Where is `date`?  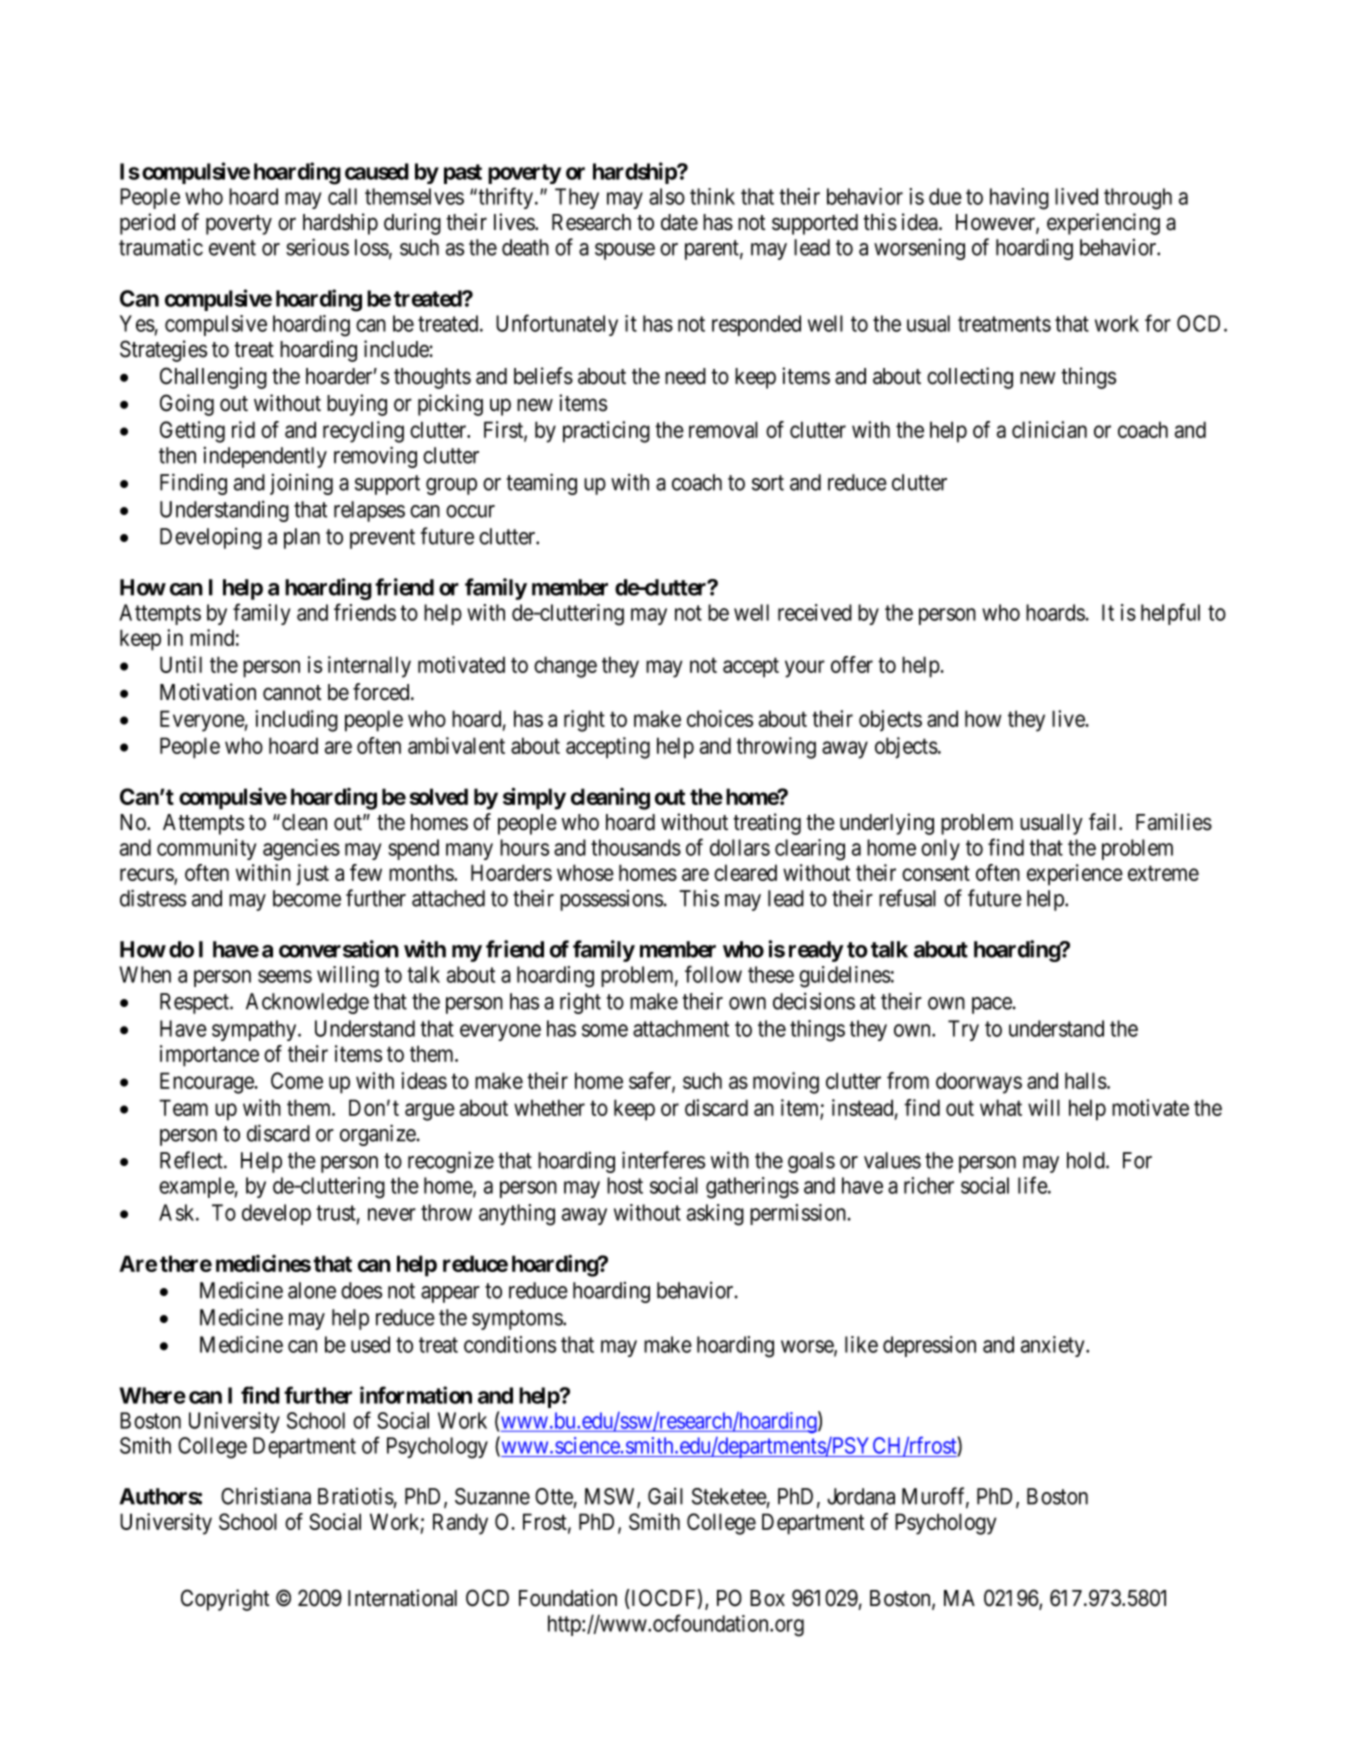
date is located at coordinates (679, 222).
